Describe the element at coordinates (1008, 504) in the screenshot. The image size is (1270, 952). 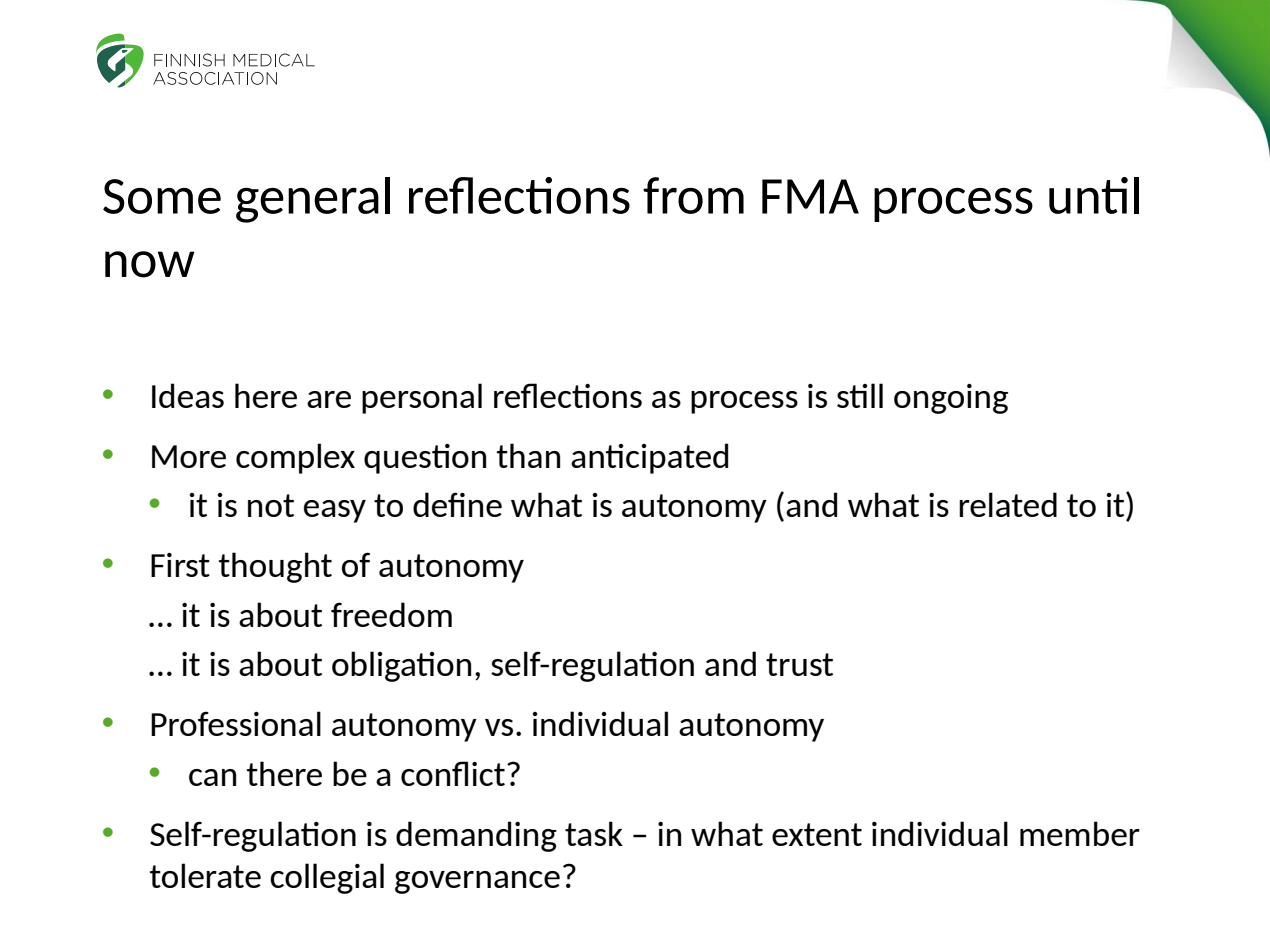
I see `related` at that location.
